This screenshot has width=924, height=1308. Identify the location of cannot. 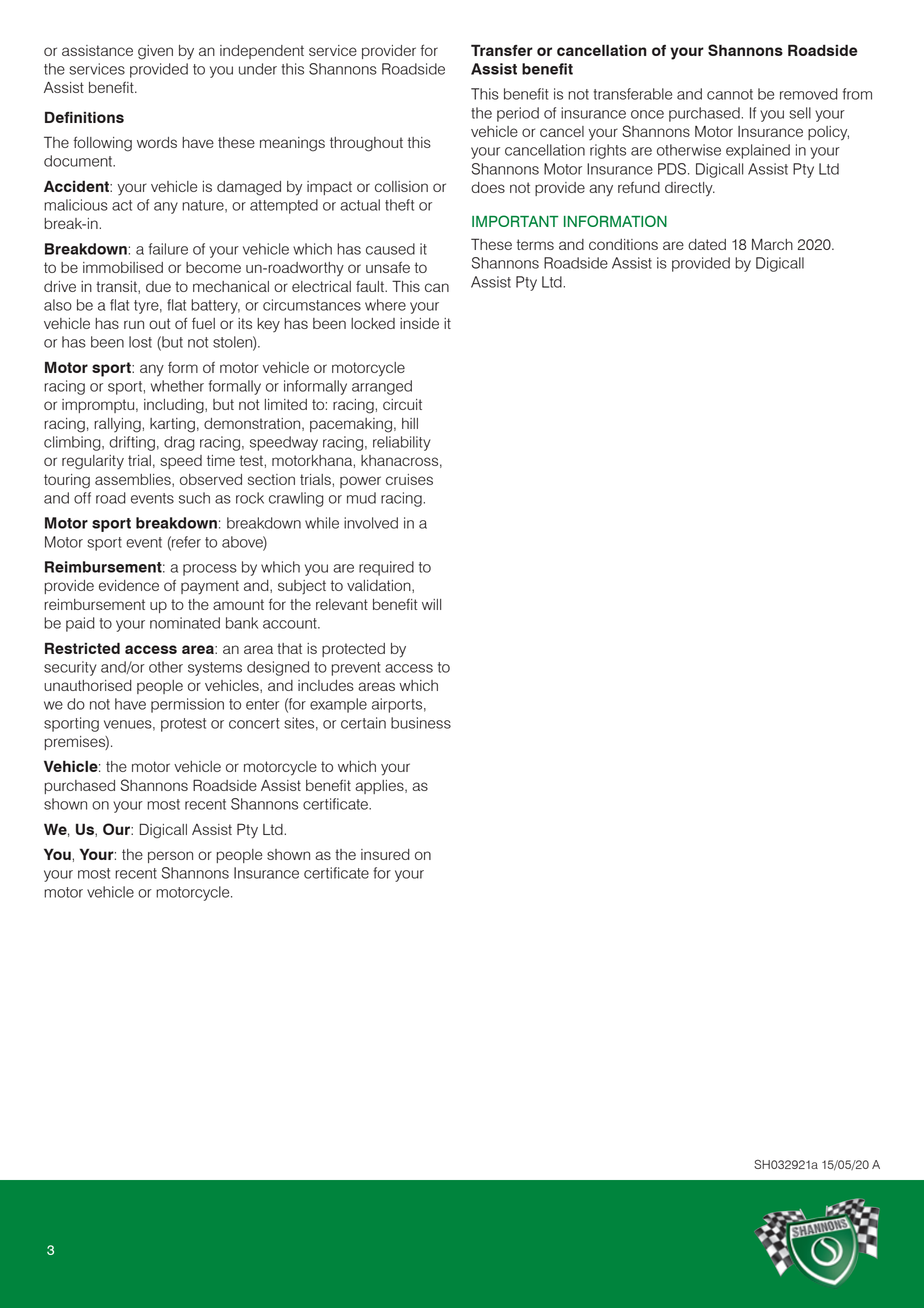
(730, 94).
